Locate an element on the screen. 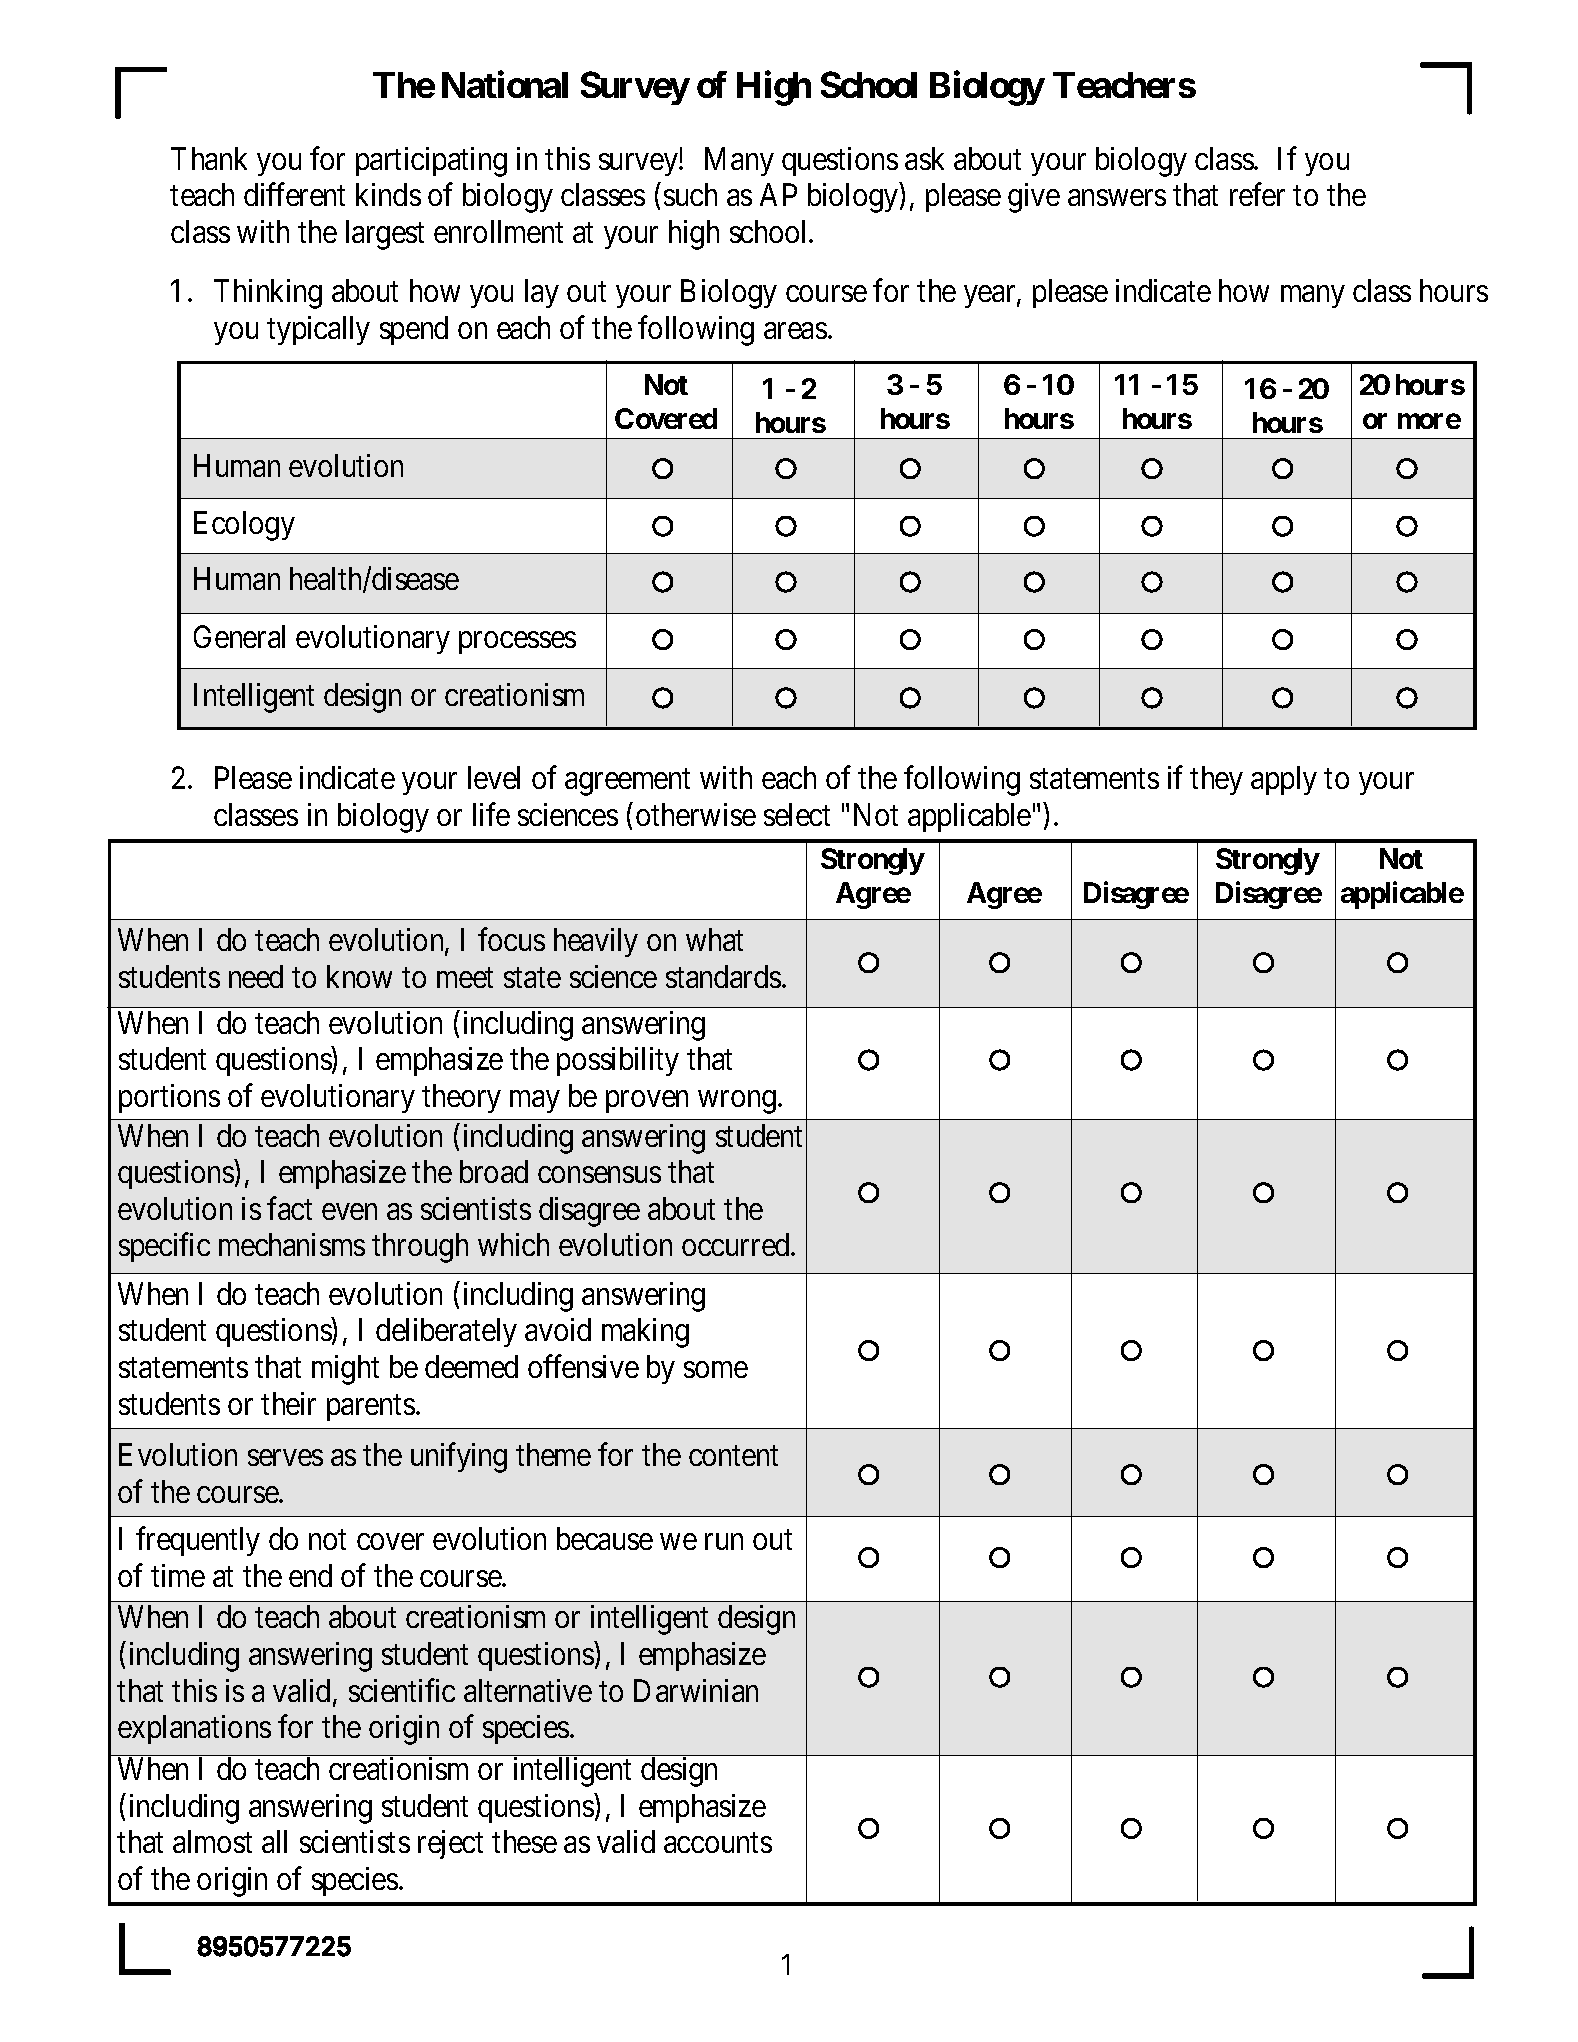 Image resolution: width=1578 pixels, height=2042 pixels. standards is located at coordinates (723, 976).
